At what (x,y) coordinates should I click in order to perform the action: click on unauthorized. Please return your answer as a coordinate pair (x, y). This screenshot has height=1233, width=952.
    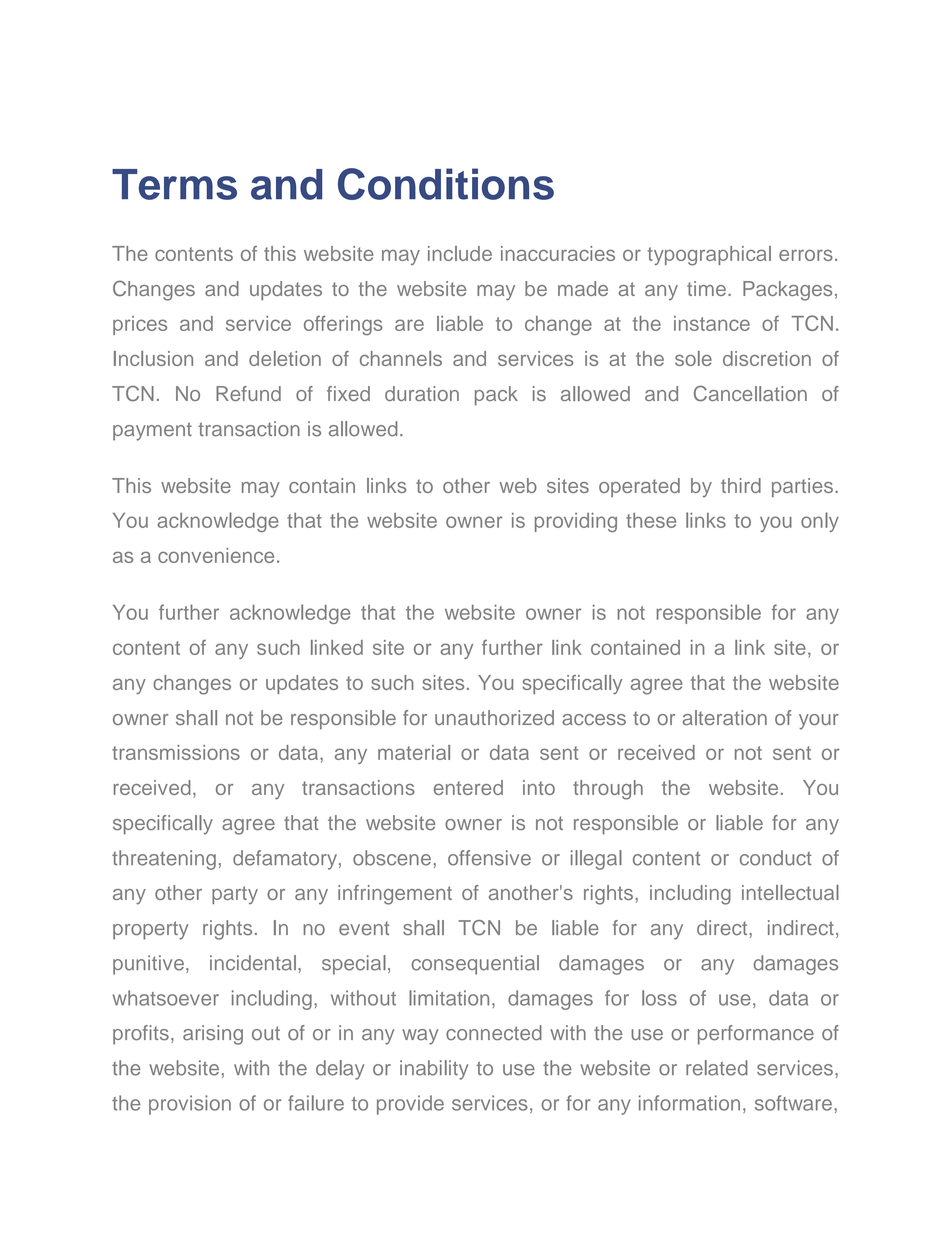
    Looking at the image, I should click on (494, 717).
